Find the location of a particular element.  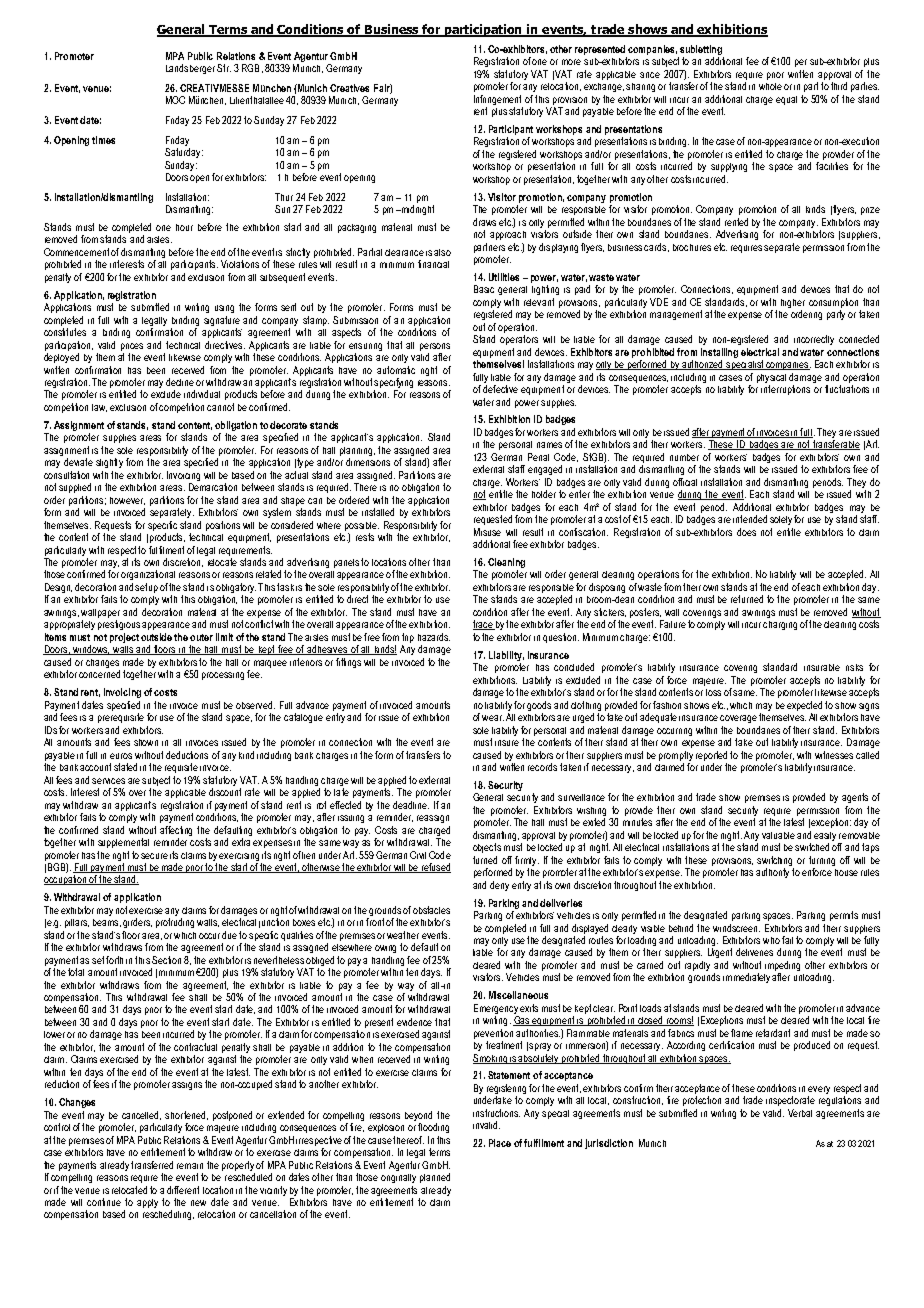

MOC is located at coordinates (175, 100).
